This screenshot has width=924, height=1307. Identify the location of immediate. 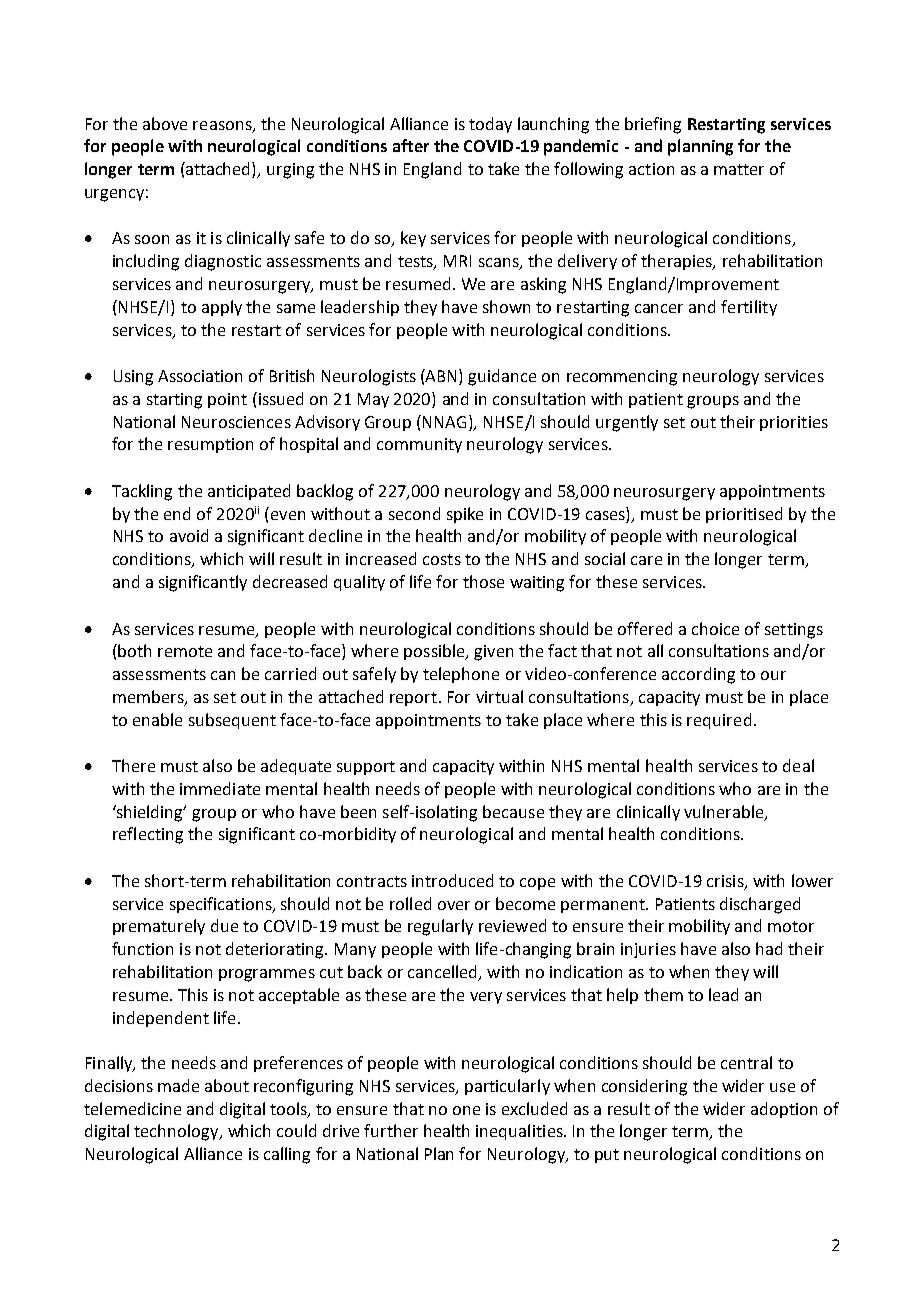
(220, 788).
